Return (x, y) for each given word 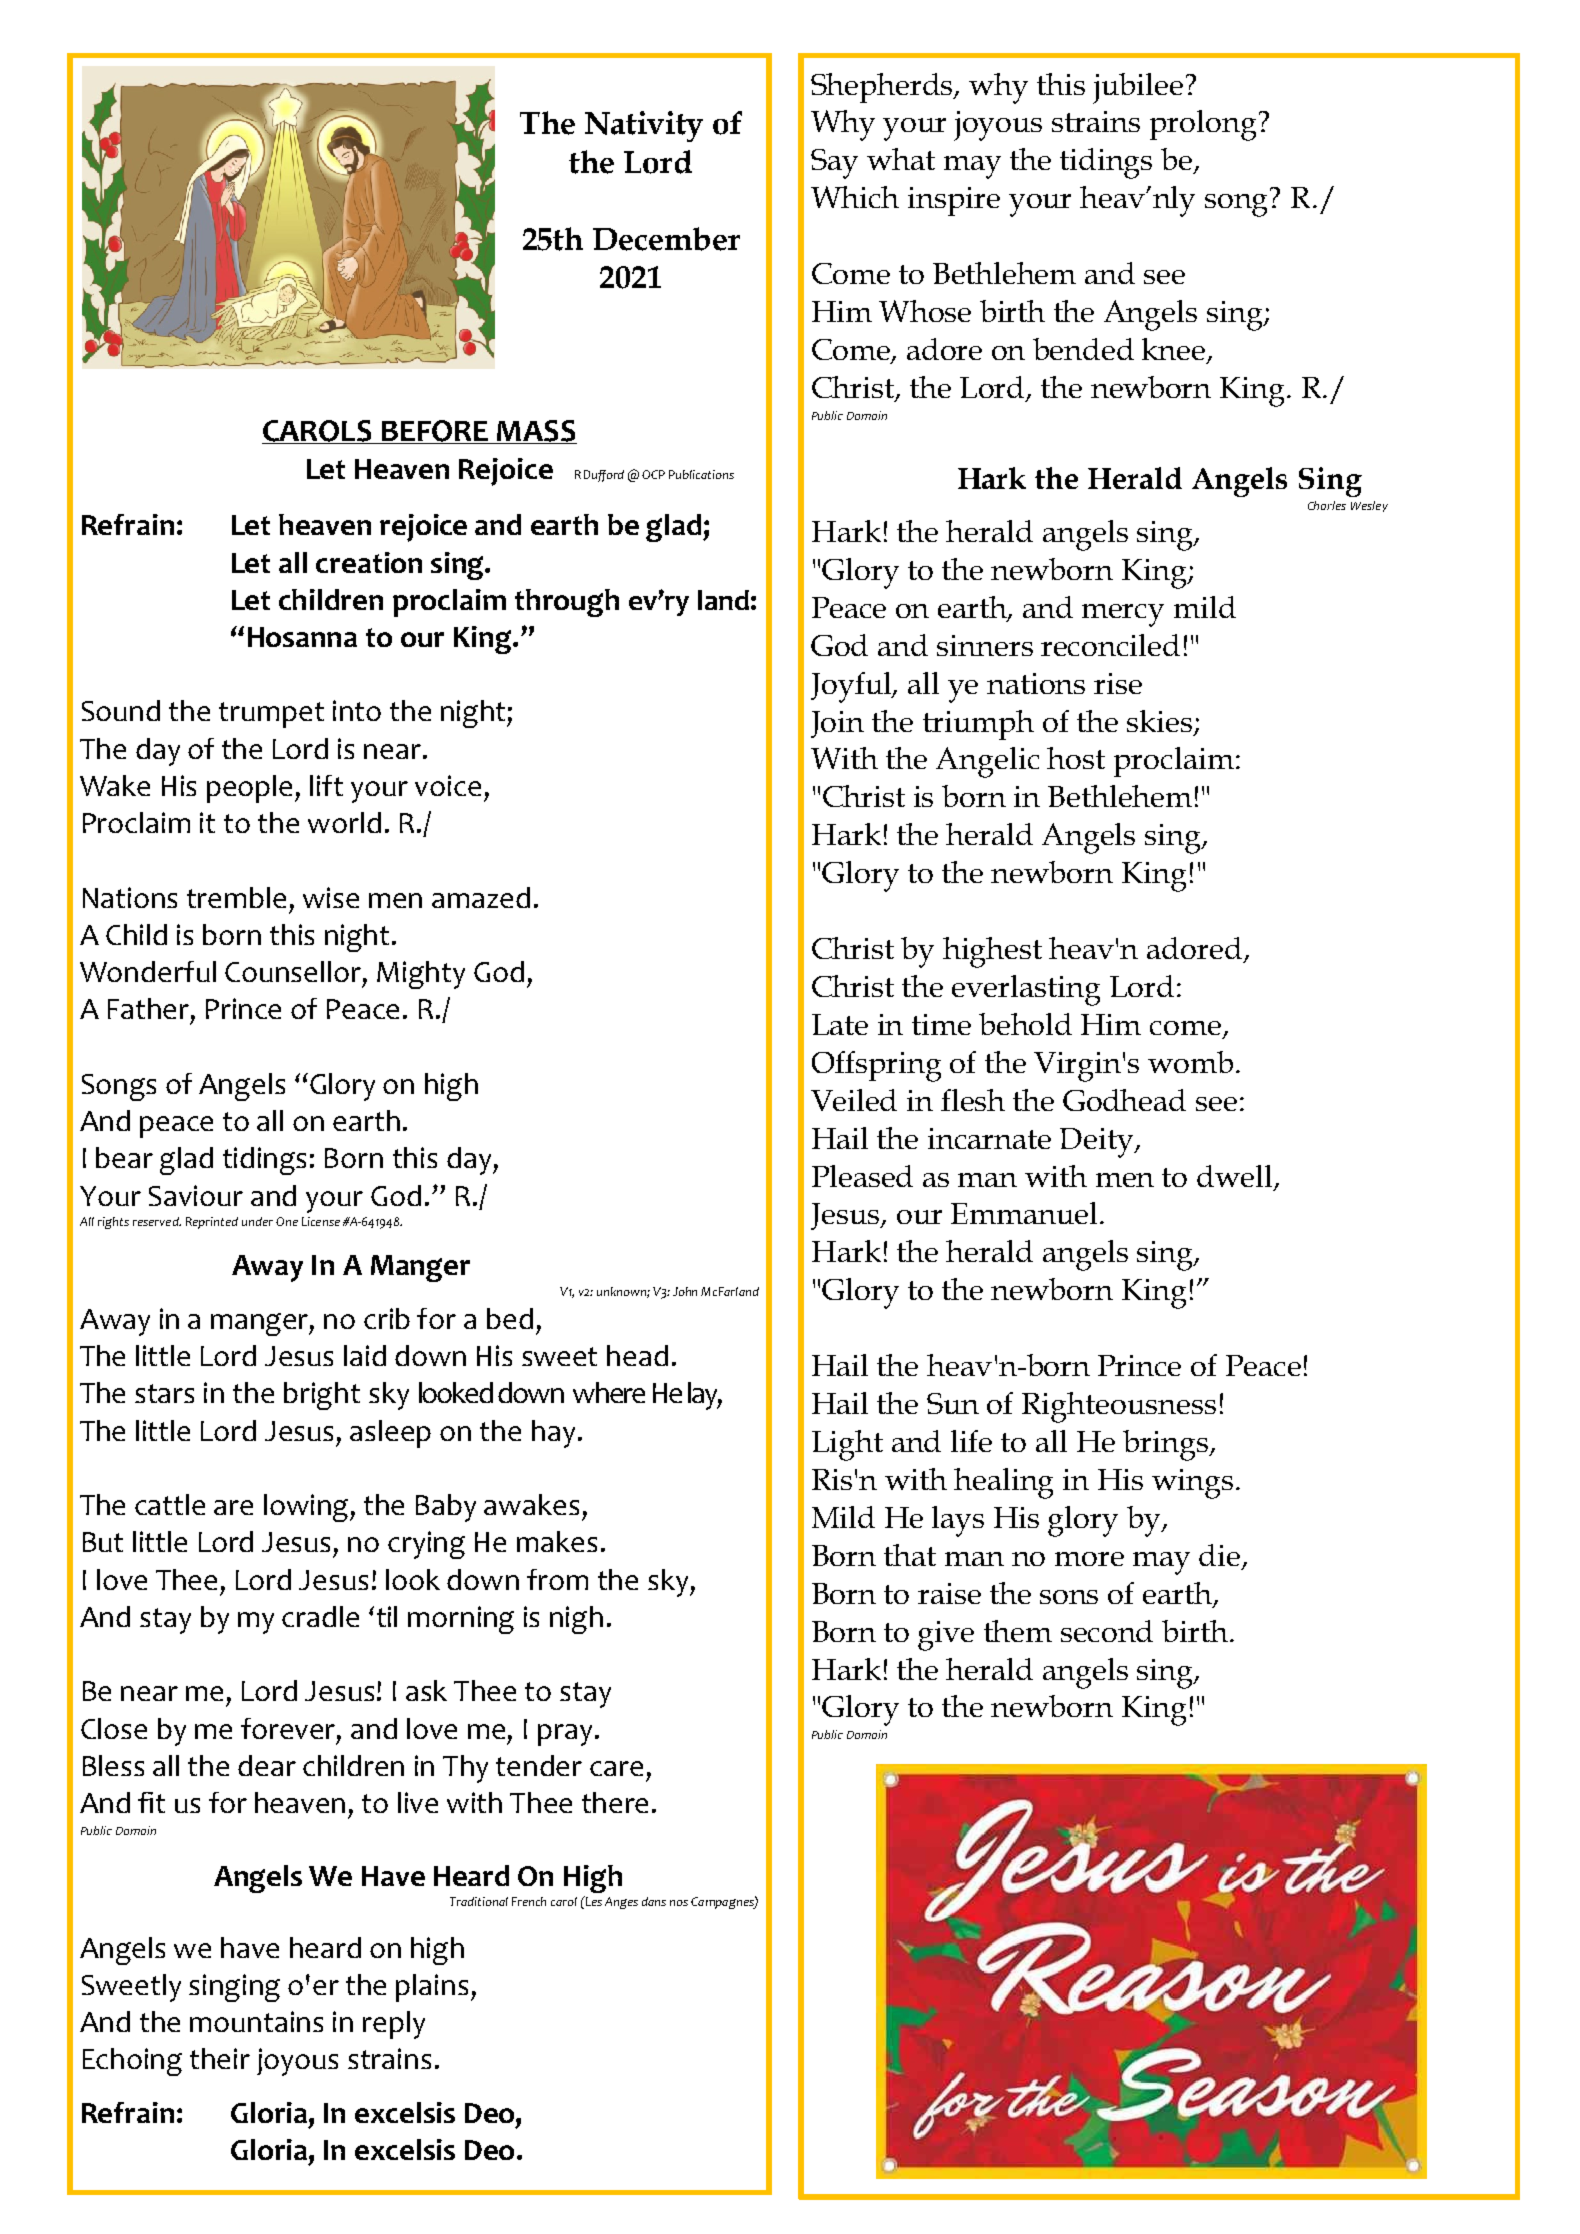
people (251, 789)
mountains (256, 2021)
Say (834, 164)
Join (837, 724)
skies (1159, 721)
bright (322, 1396)
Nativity (644, 126)
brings (1166, 1445)
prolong (1205, 125)
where (609, 1392)
